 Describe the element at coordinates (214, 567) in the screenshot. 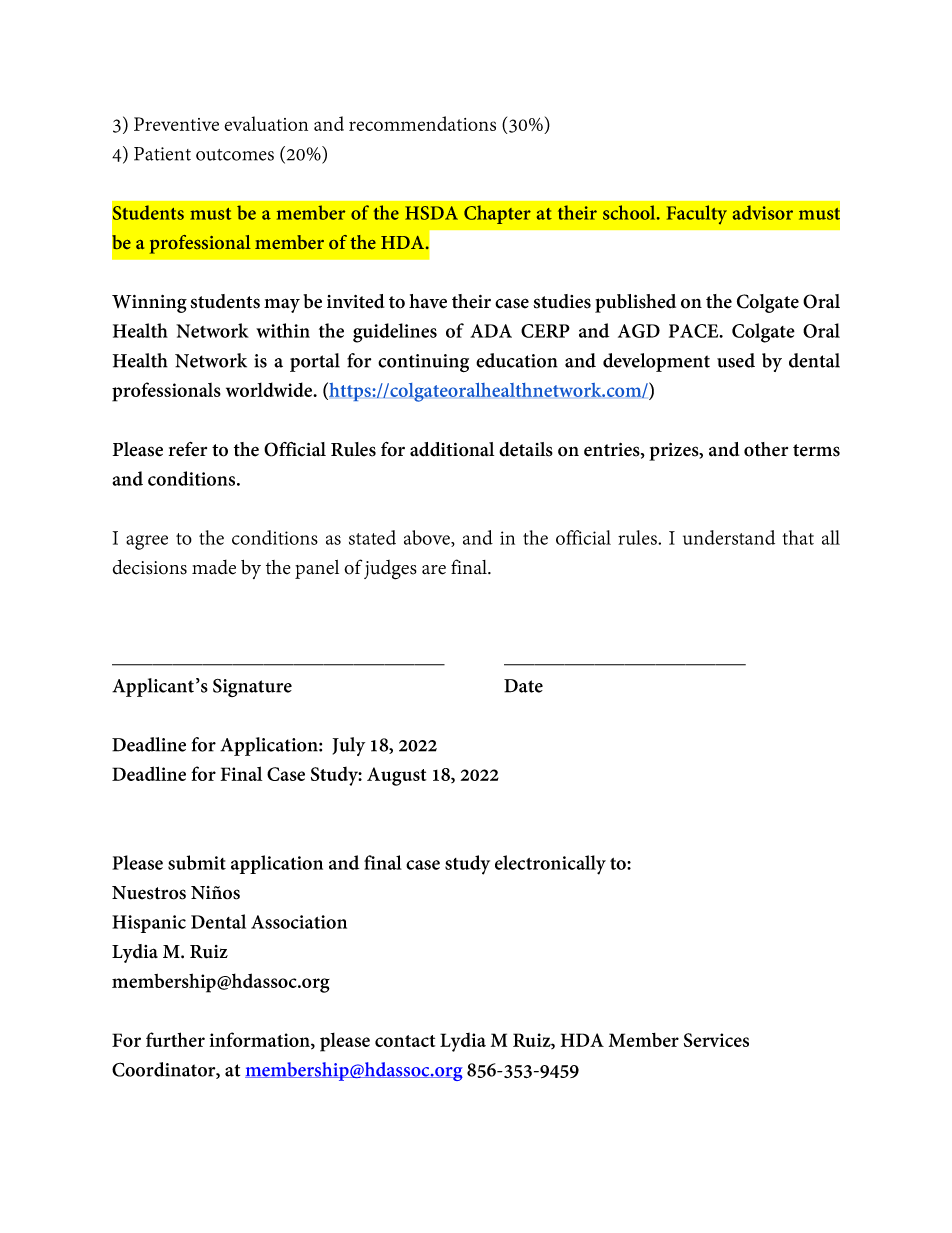

I see `made` at that location.
